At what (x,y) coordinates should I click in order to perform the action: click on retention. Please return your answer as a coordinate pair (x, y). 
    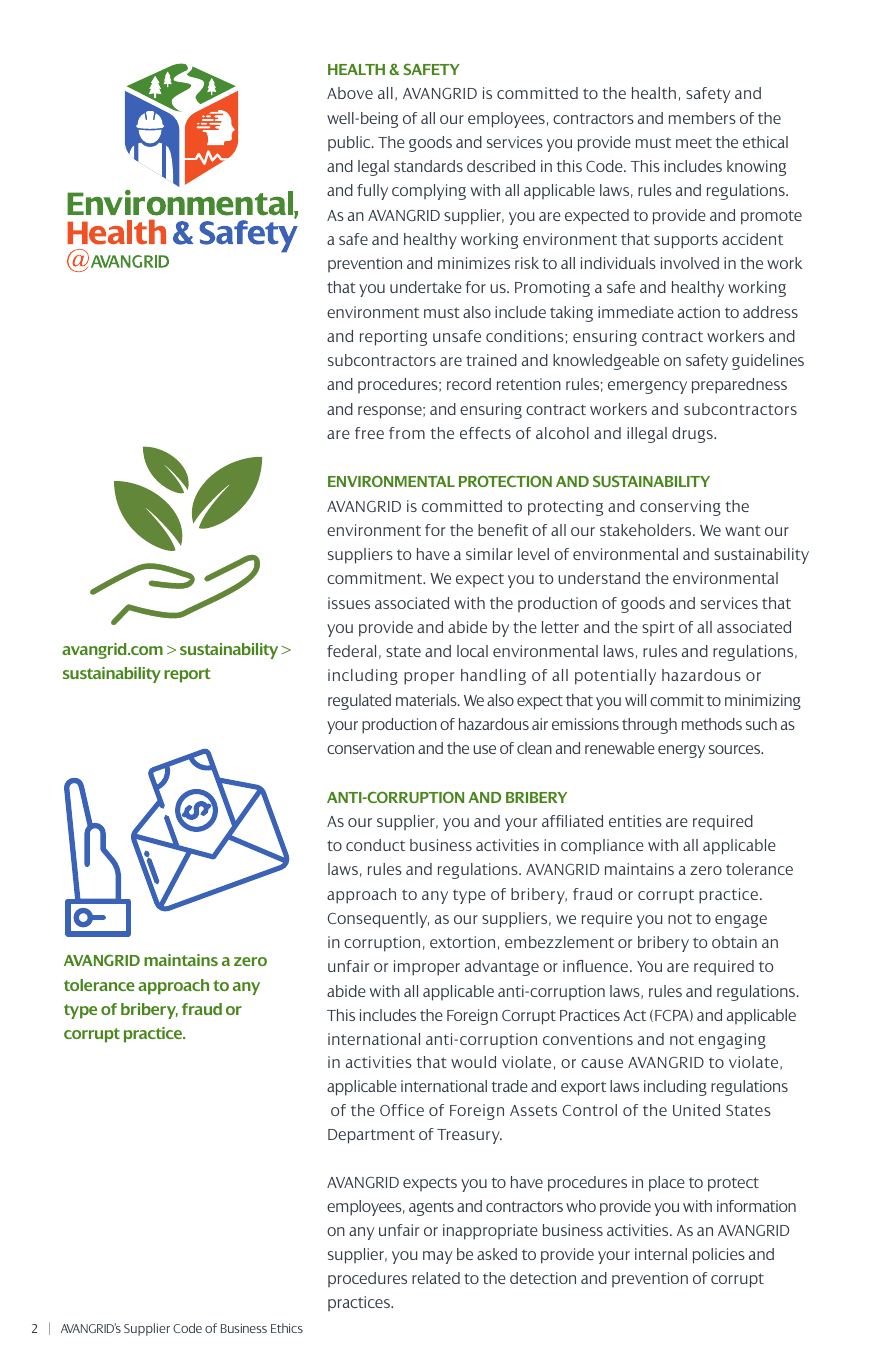
    Looking at the image, I should click on (529, 384).
